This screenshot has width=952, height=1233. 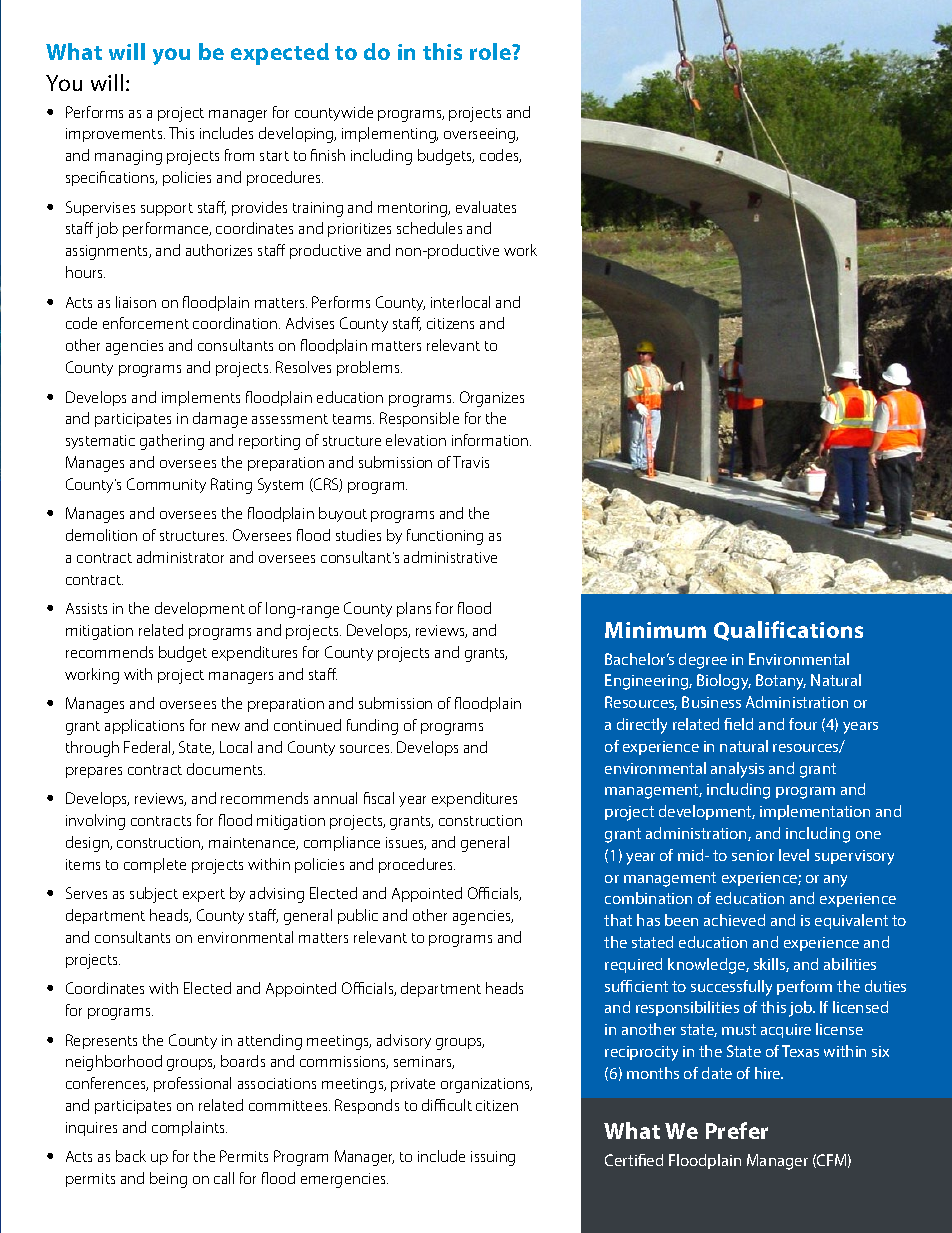 I want to click on improvements, so click(x=115, y=135).
